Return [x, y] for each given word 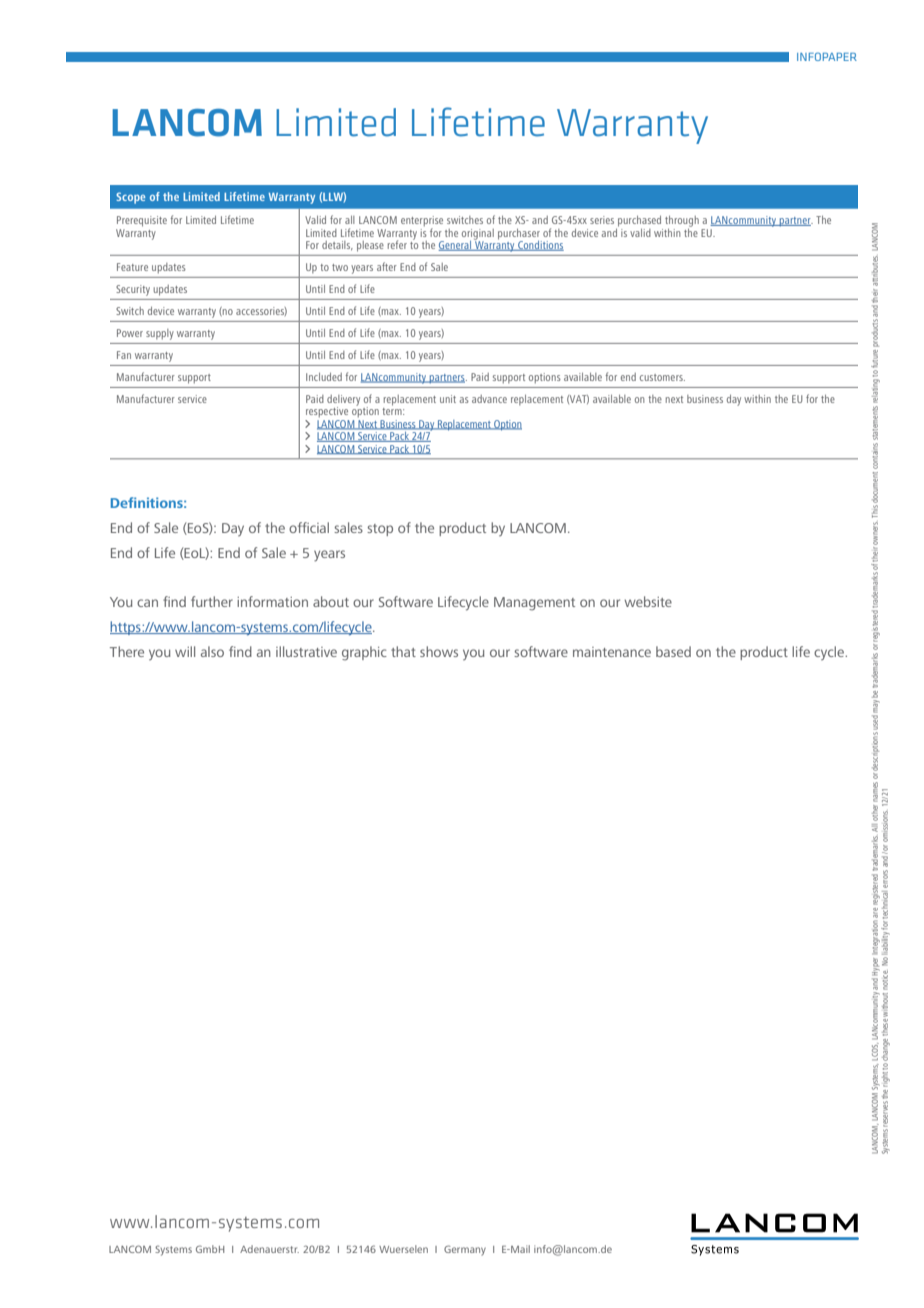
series [602, 220]
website [648, 601]
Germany [465, 1250]
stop [380, 530]
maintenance [612, 652]
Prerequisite [142, 221]
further [212, 601]
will [185, 651]
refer [397, 244]
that [403, 651]
